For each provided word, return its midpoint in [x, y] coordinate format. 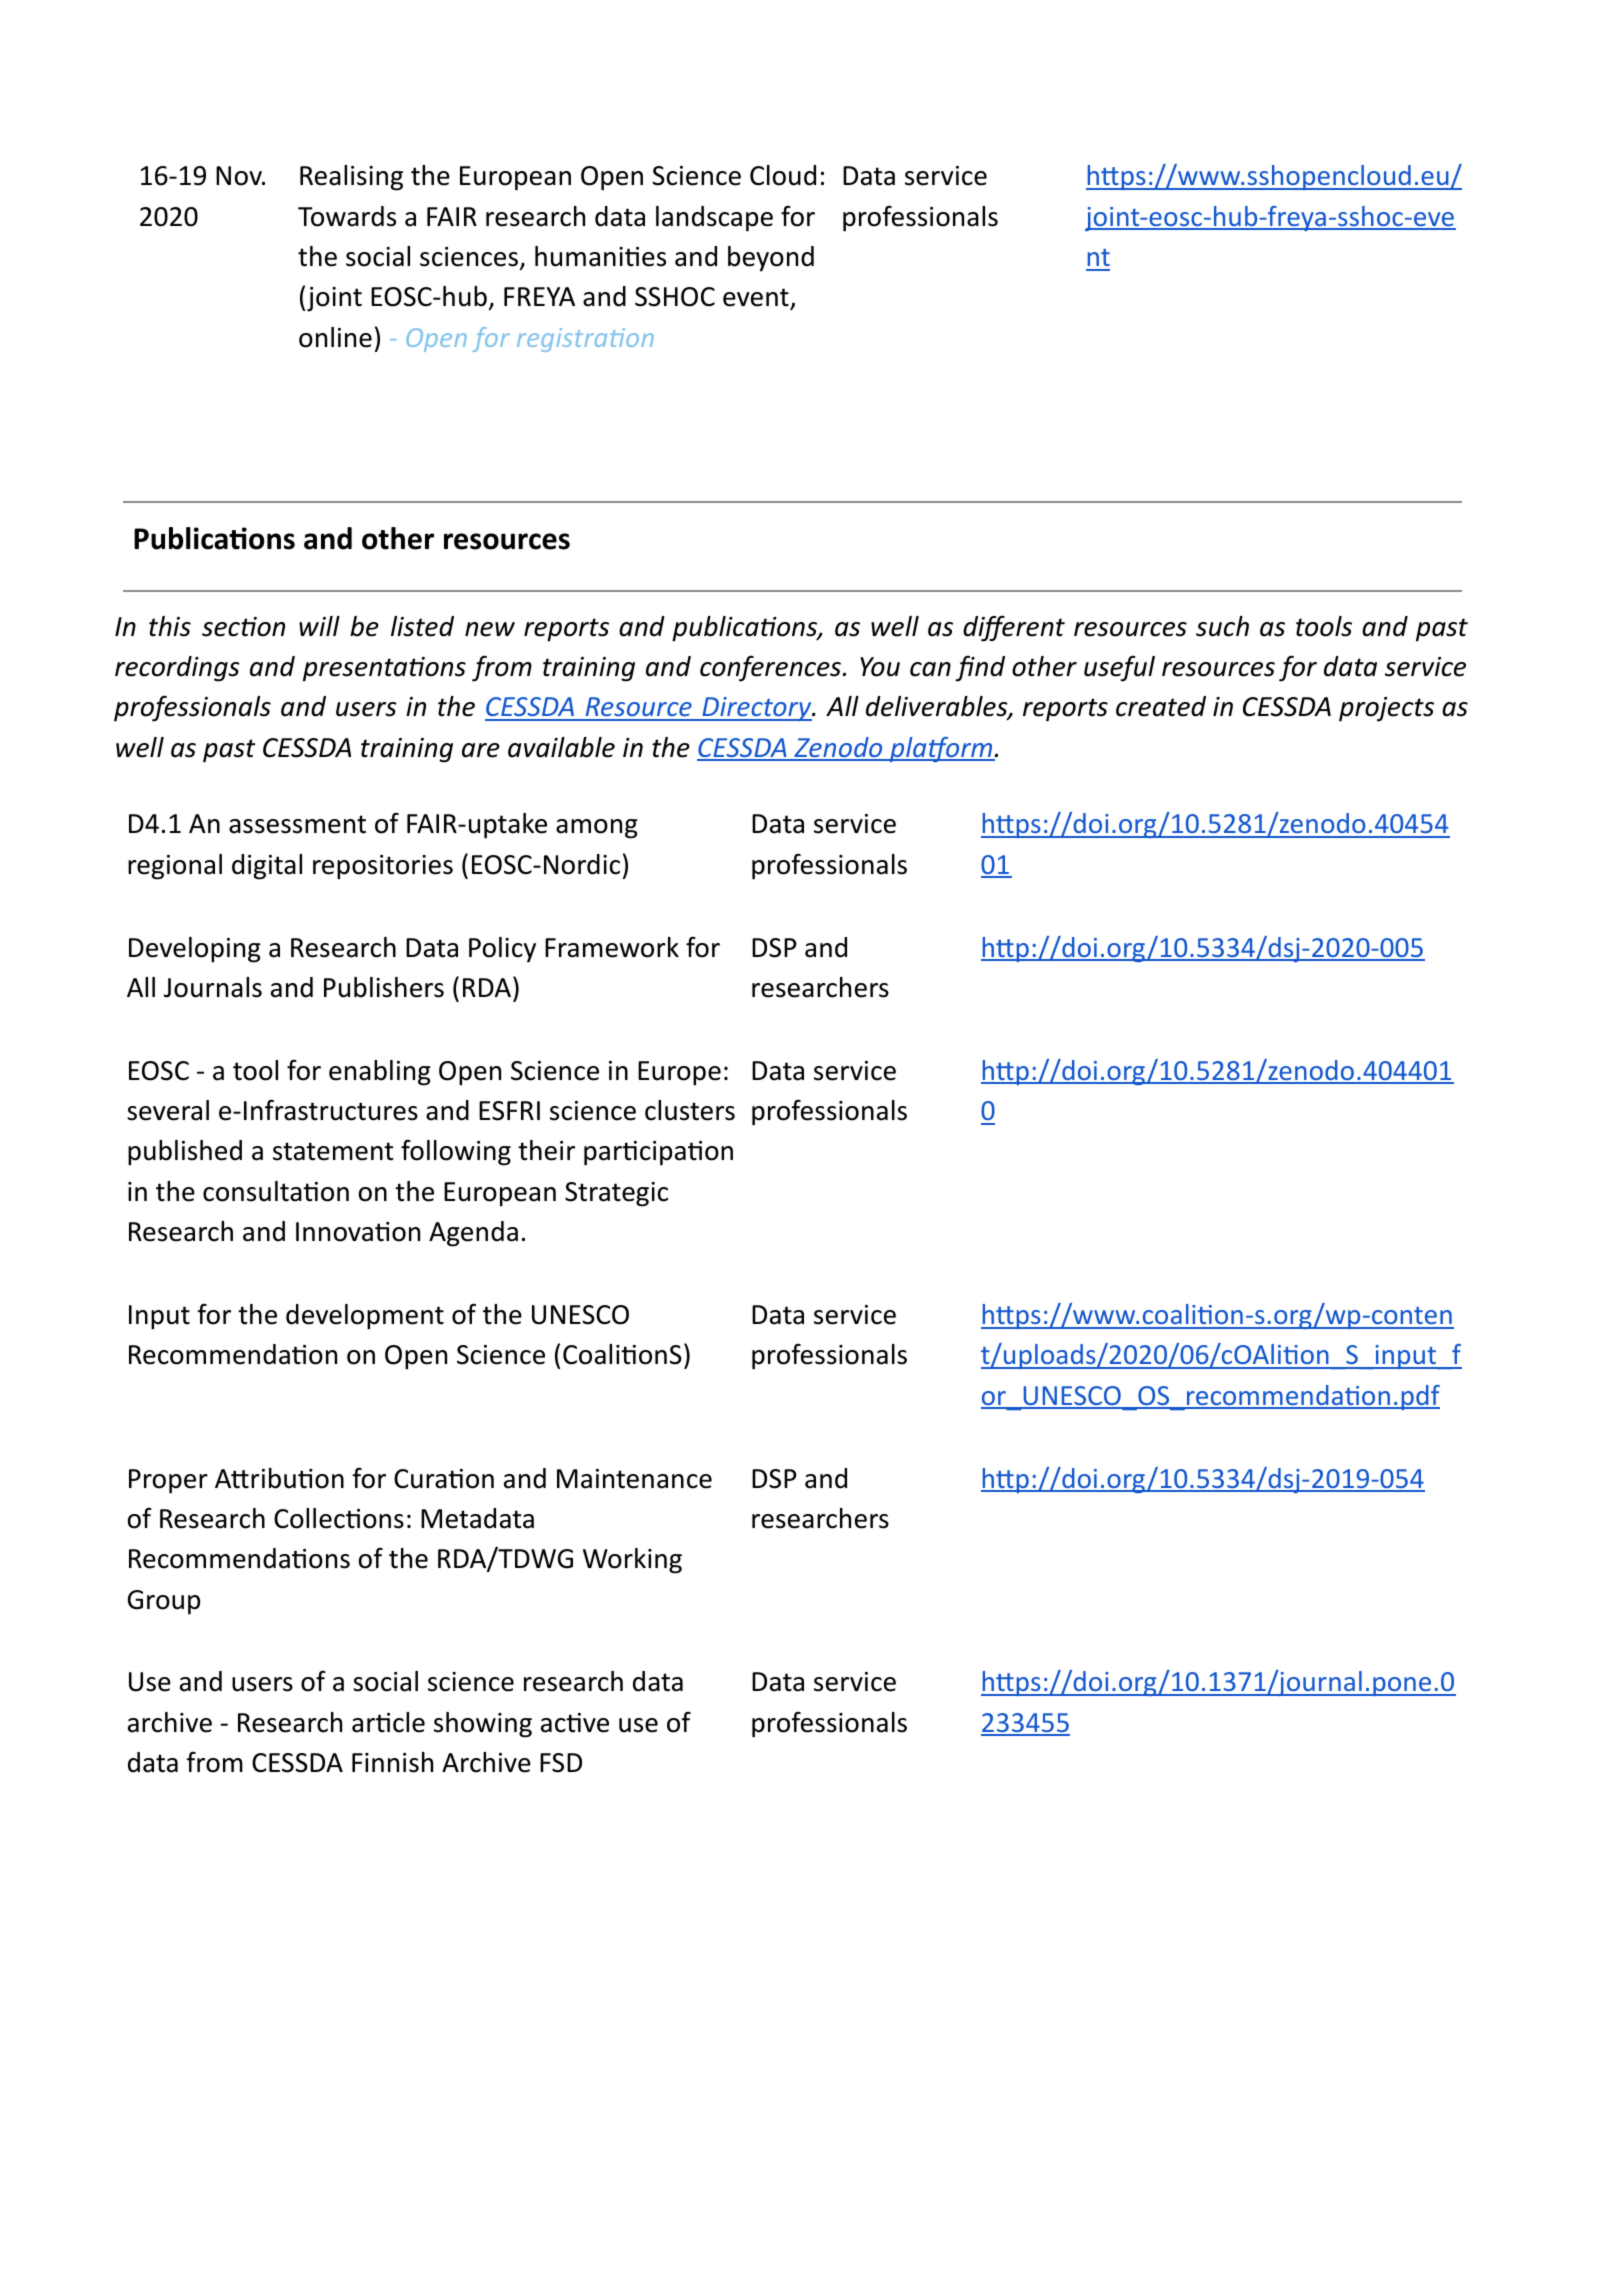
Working [632, 1561]
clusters [690, 1110]
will [319, 626]
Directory [757, 709]
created [1161, 706]
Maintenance [634, 1479]
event [757, 299]
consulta [253, 1191]
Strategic [616, 1194]
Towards [347, 216]
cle [409, 1722]
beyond [771, 259]
